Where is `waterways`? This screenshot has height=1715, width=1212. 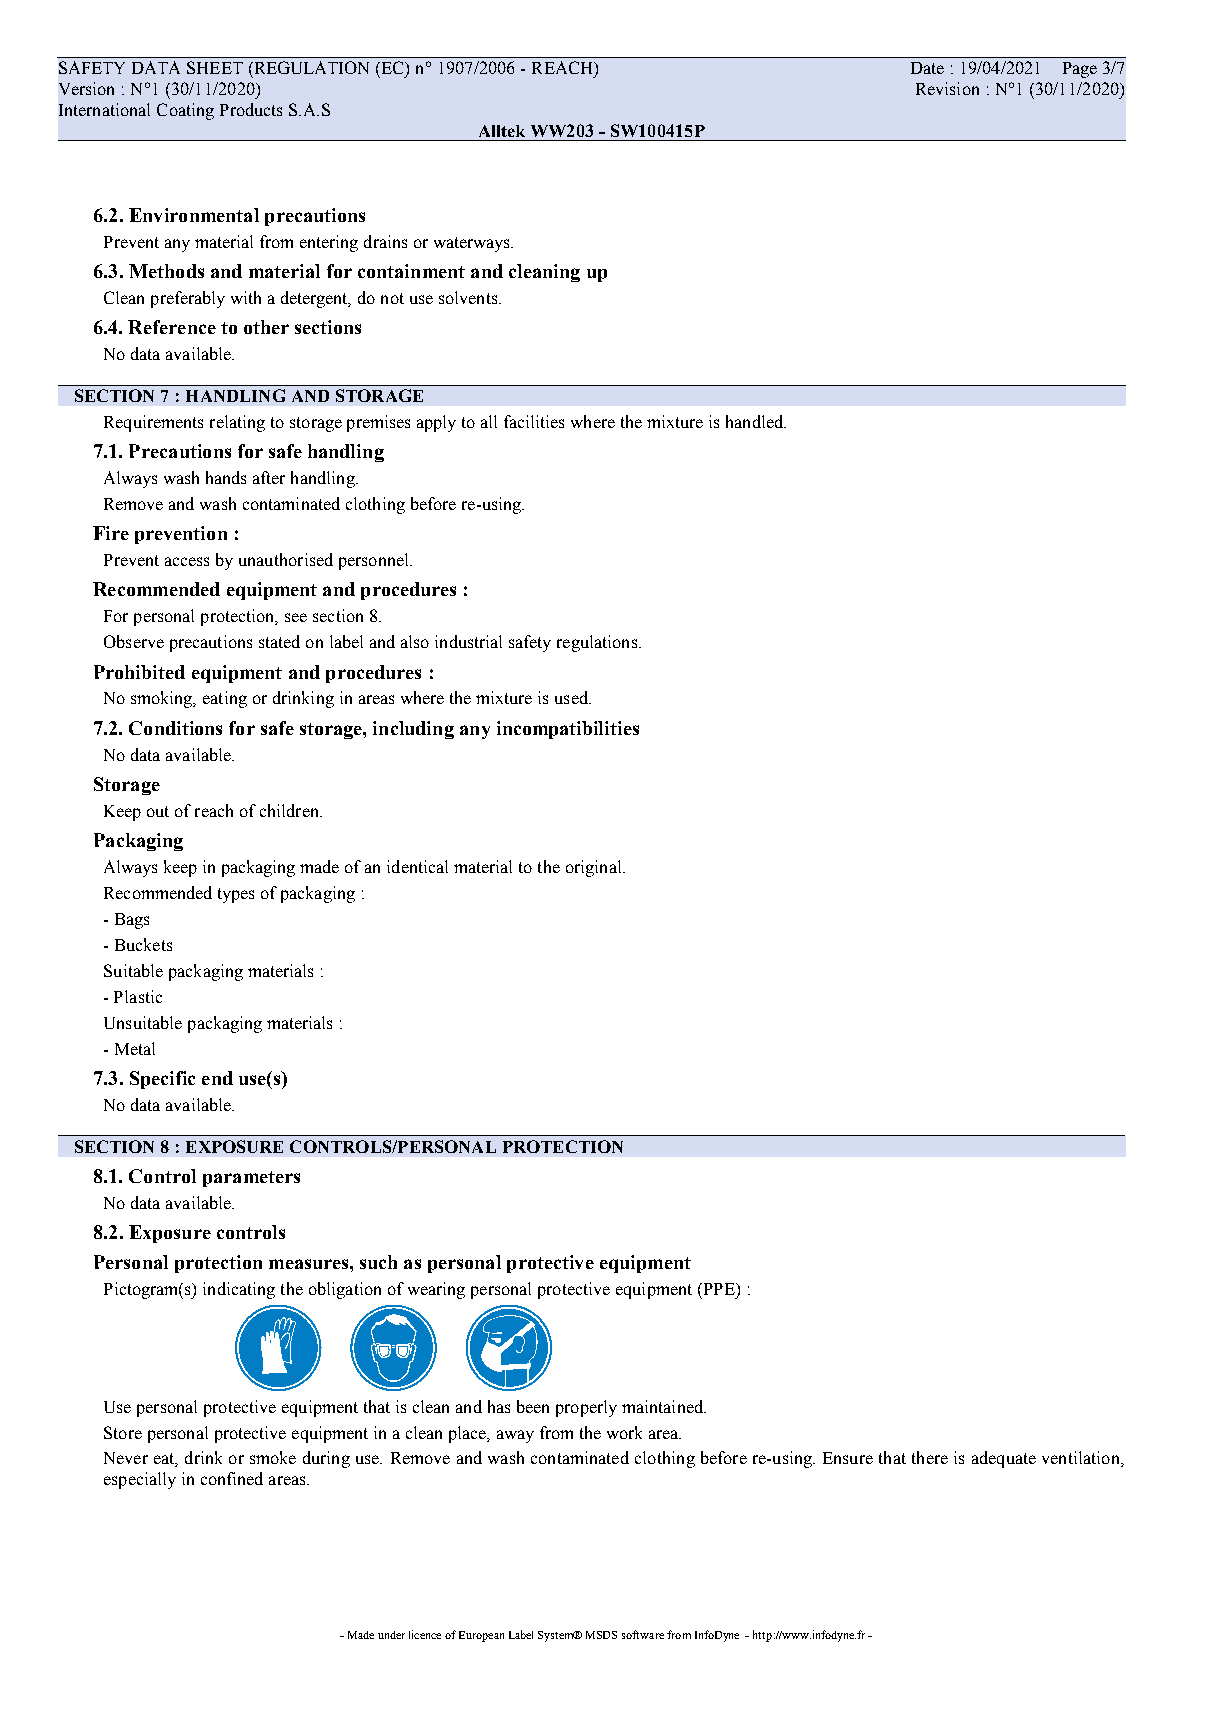 waterways is located at coordinates (473, 244).
